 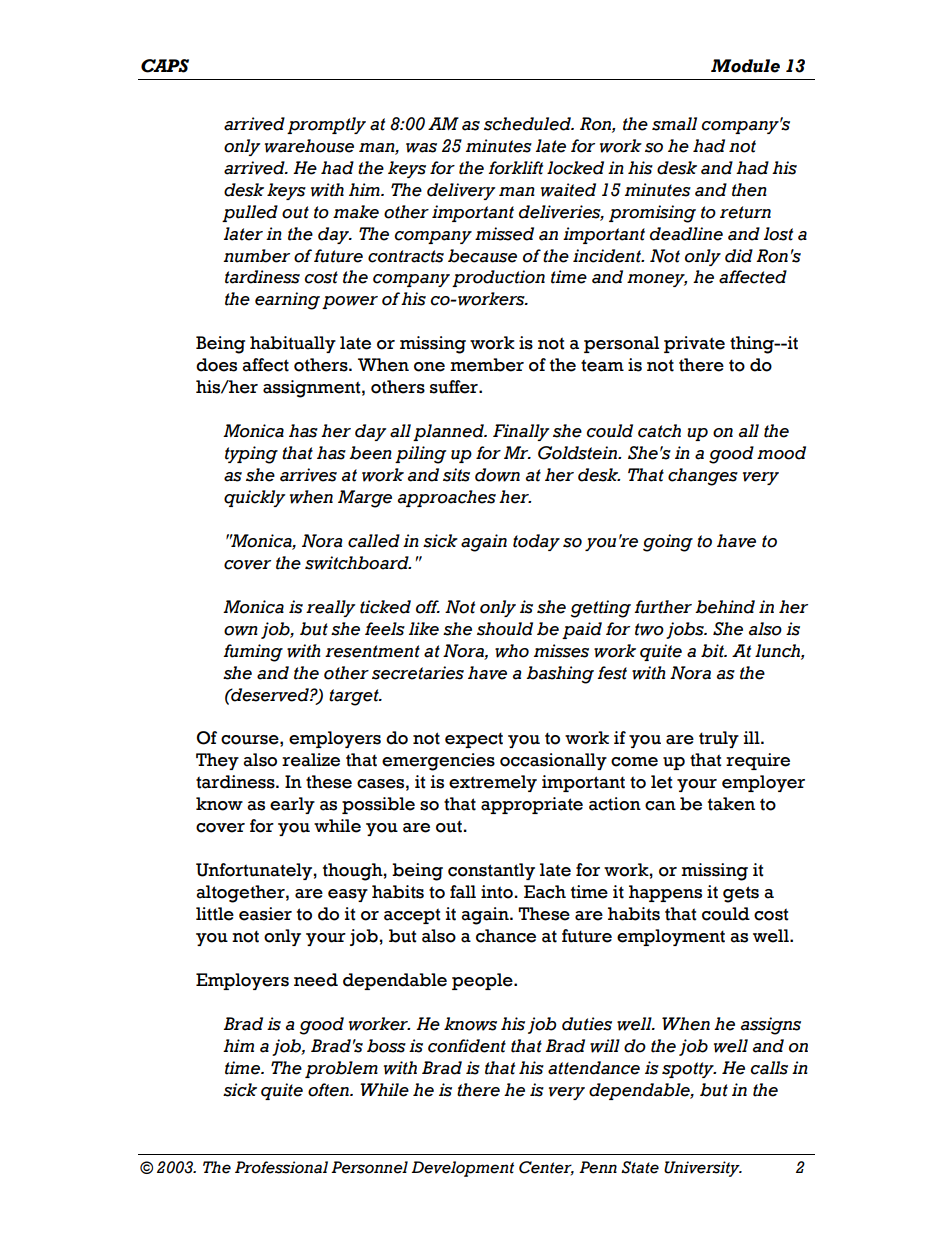 I want to click on CAPS, so click(x=165, y=66).
